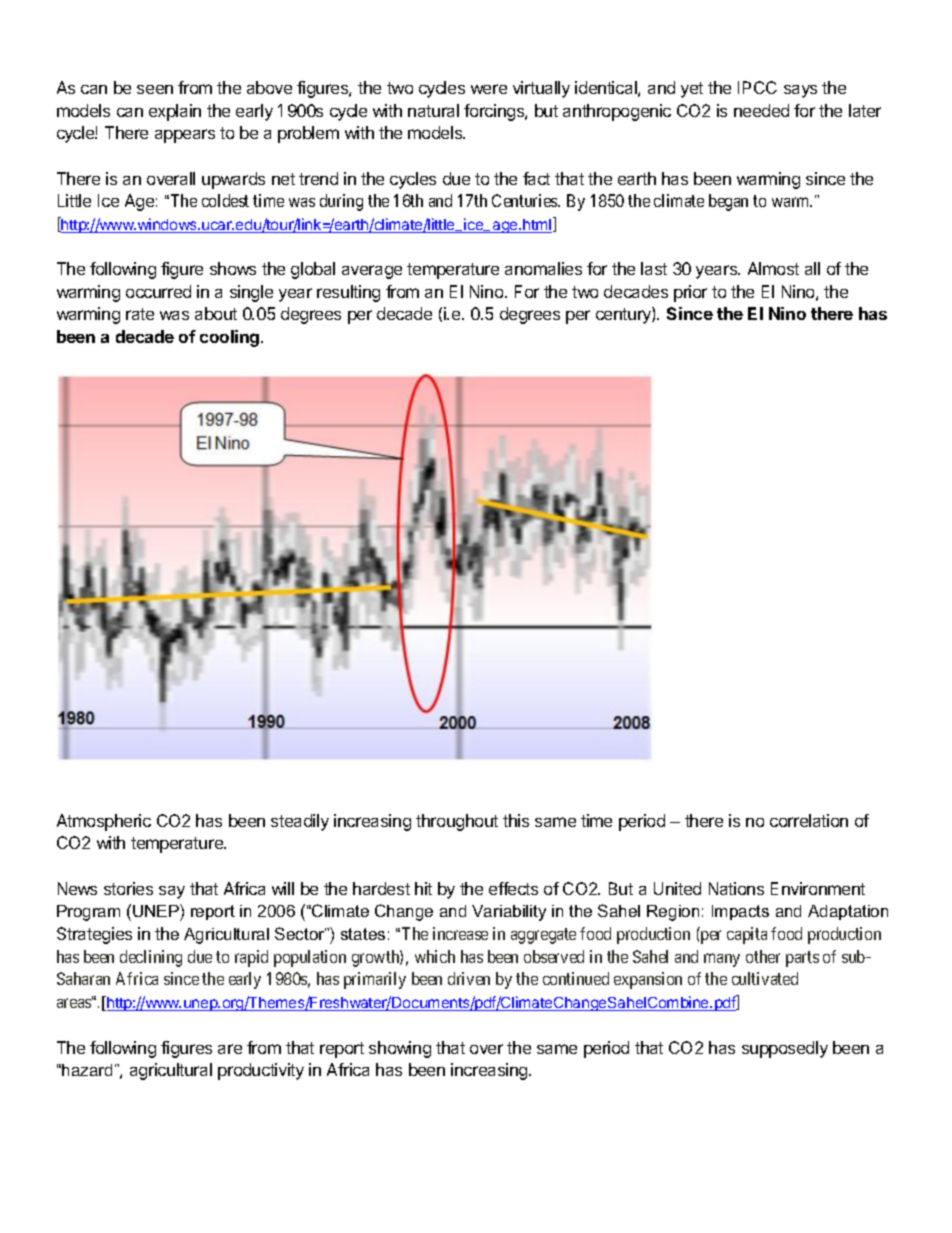  I want to click on explain, so click(175, 112).
